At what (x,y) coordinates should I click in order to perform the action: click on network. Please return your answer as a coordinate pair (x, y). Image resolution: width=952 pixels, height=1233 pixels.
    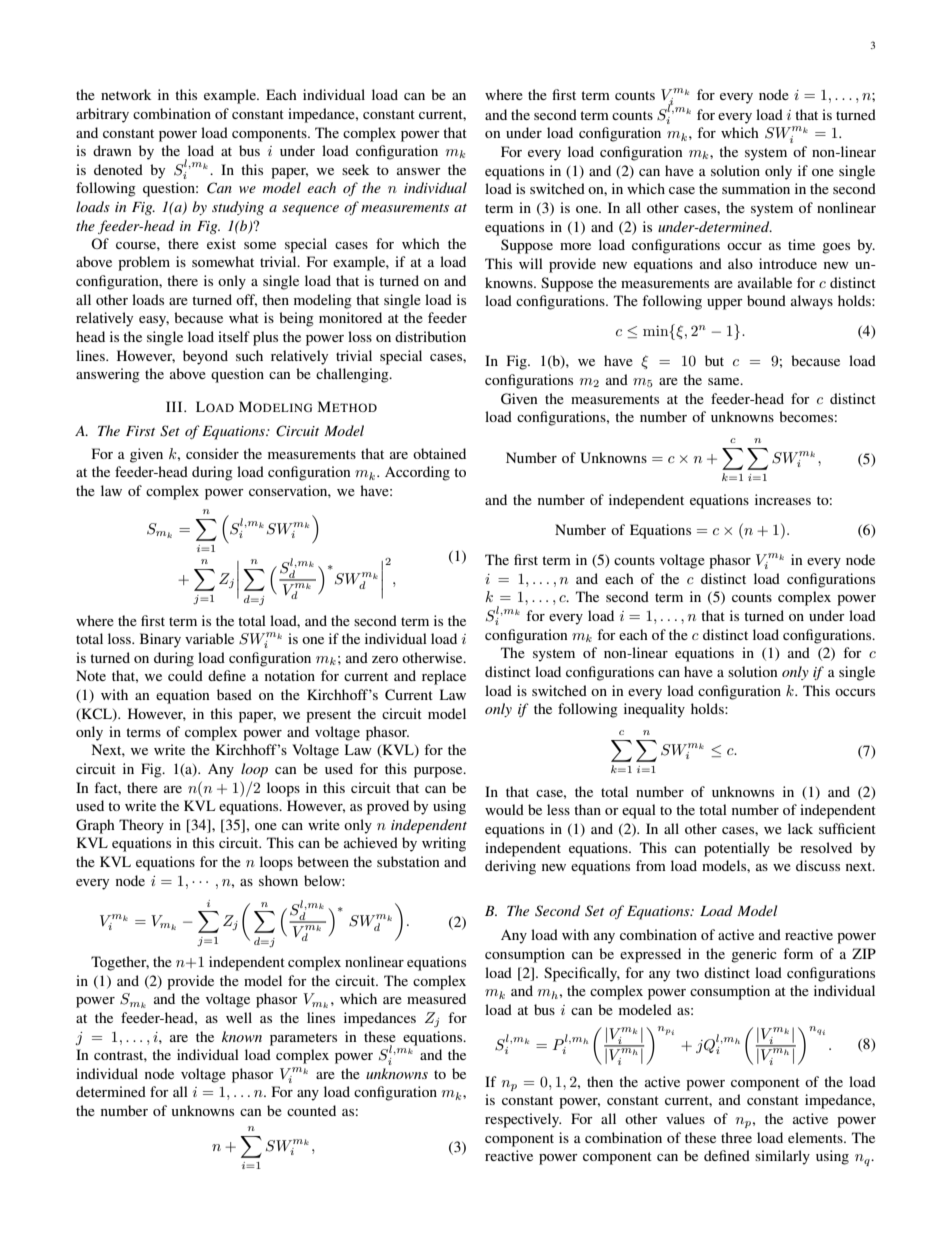
    Looking at the image, I should click on (126, 94).
